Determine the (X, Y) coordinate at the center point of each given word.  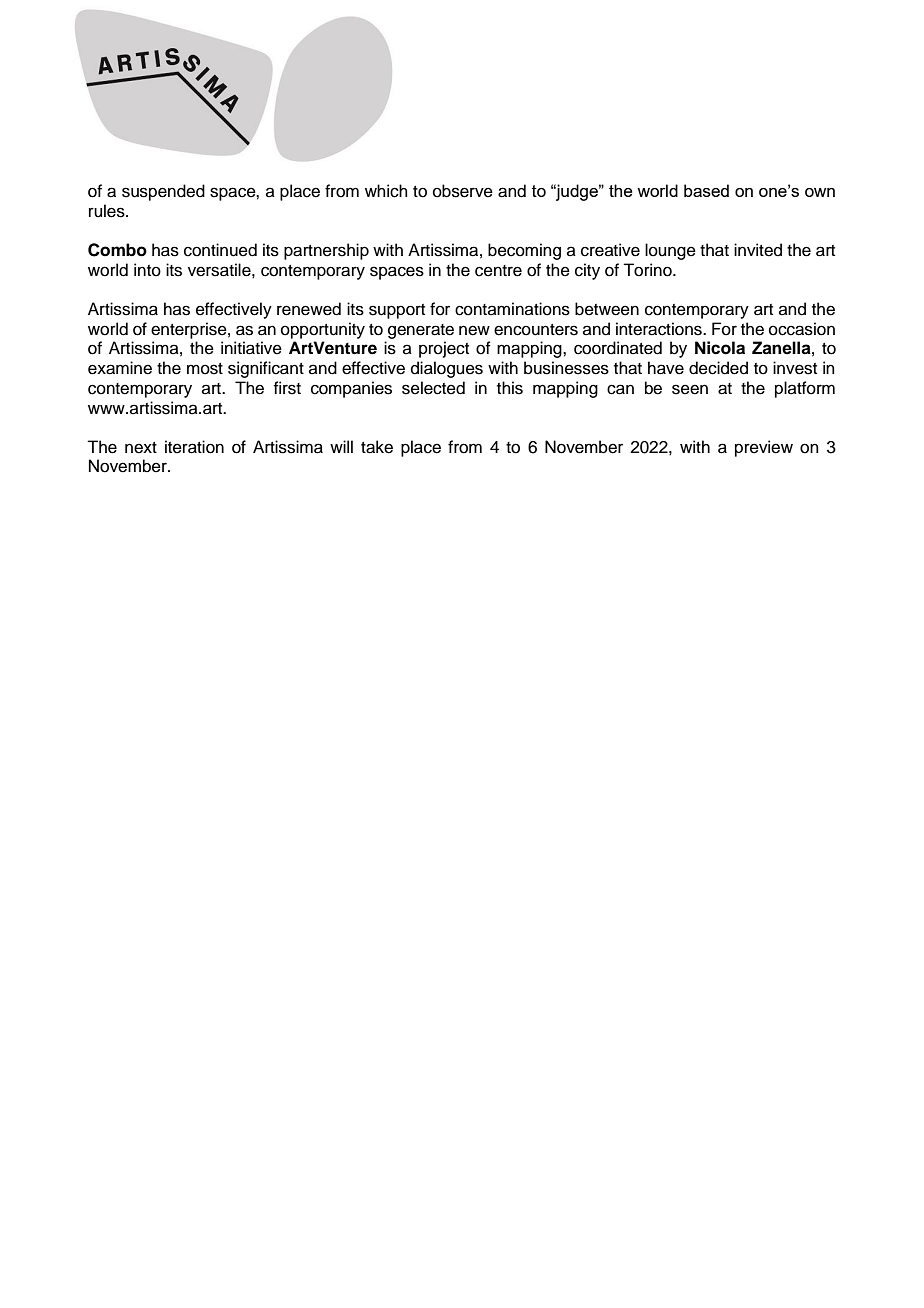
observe (463, 191)
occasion (802, 329)
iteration (194, 447)
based (706, 190)
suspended (163, 192)
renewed (309, 309)
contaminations (512, 309)
